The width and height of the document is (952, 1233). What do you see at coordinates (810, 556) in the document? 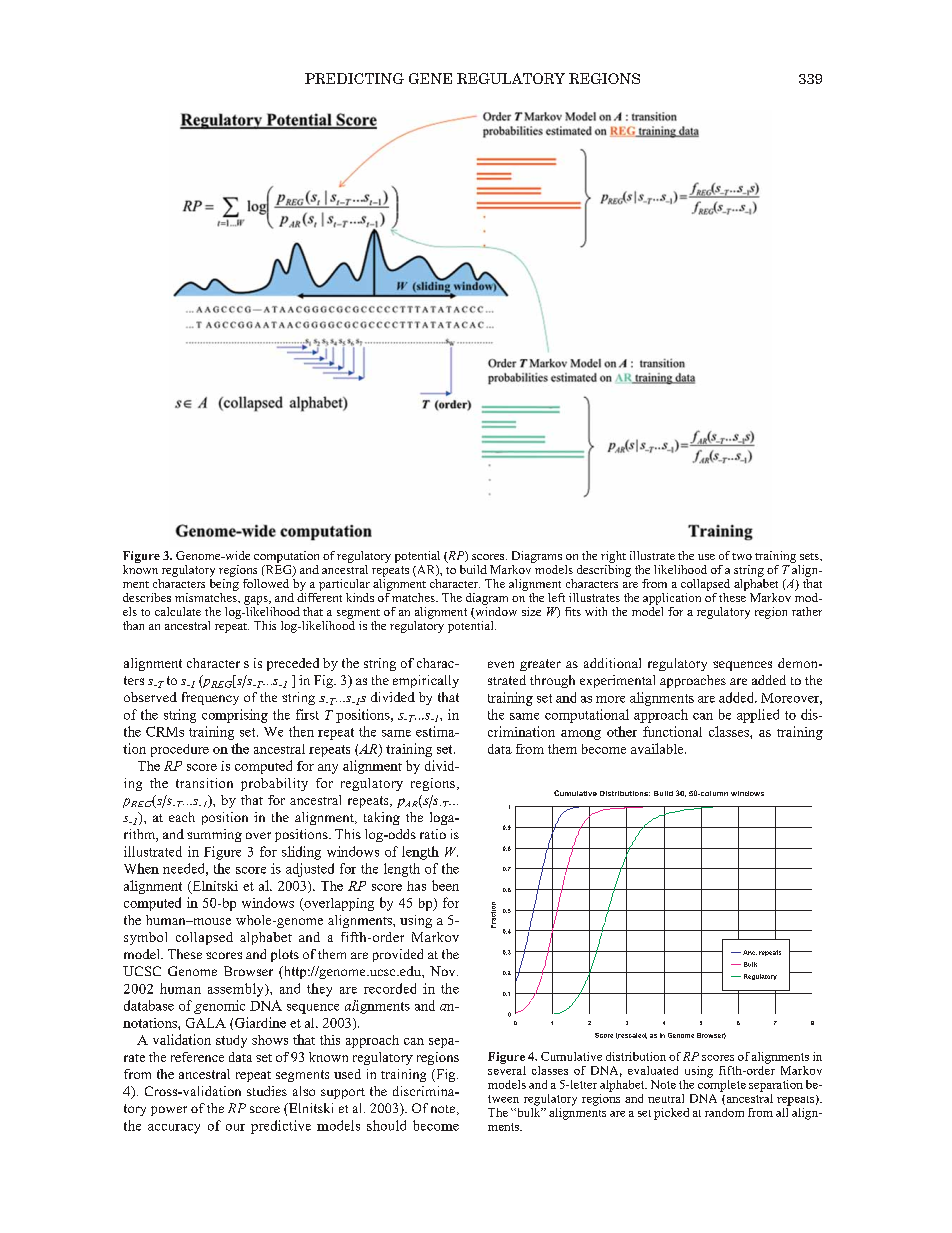
I see `sets` at bounding box center [810, 556].
